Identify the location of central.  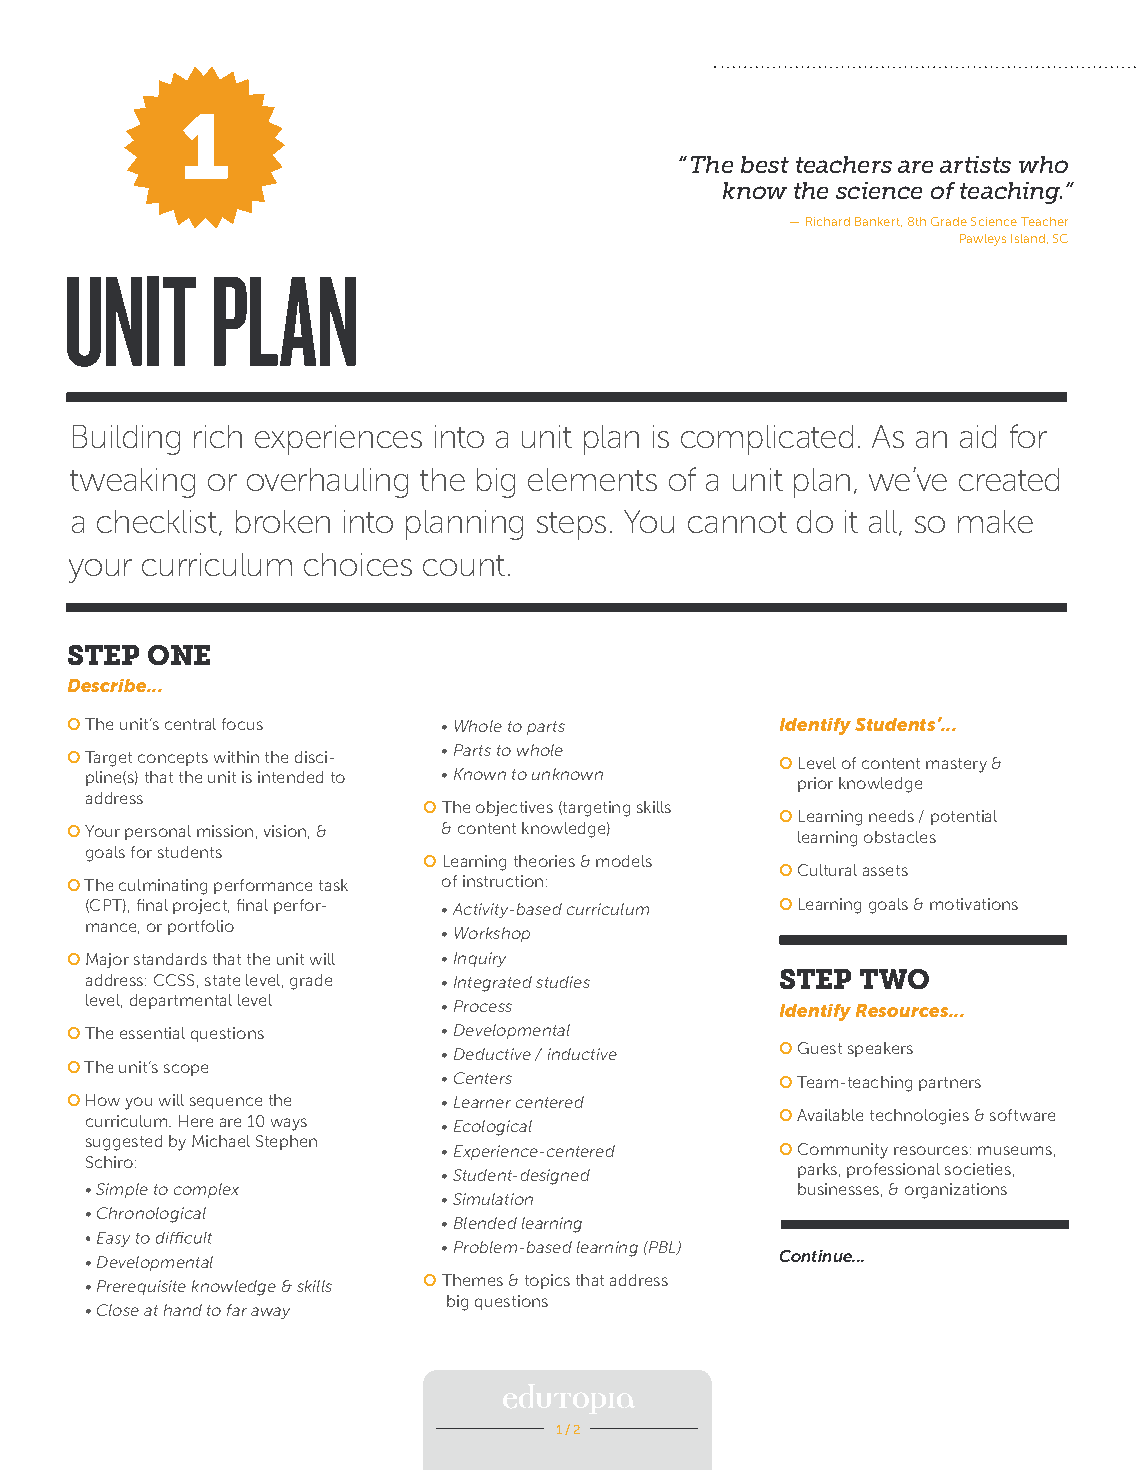
(190, 724).
